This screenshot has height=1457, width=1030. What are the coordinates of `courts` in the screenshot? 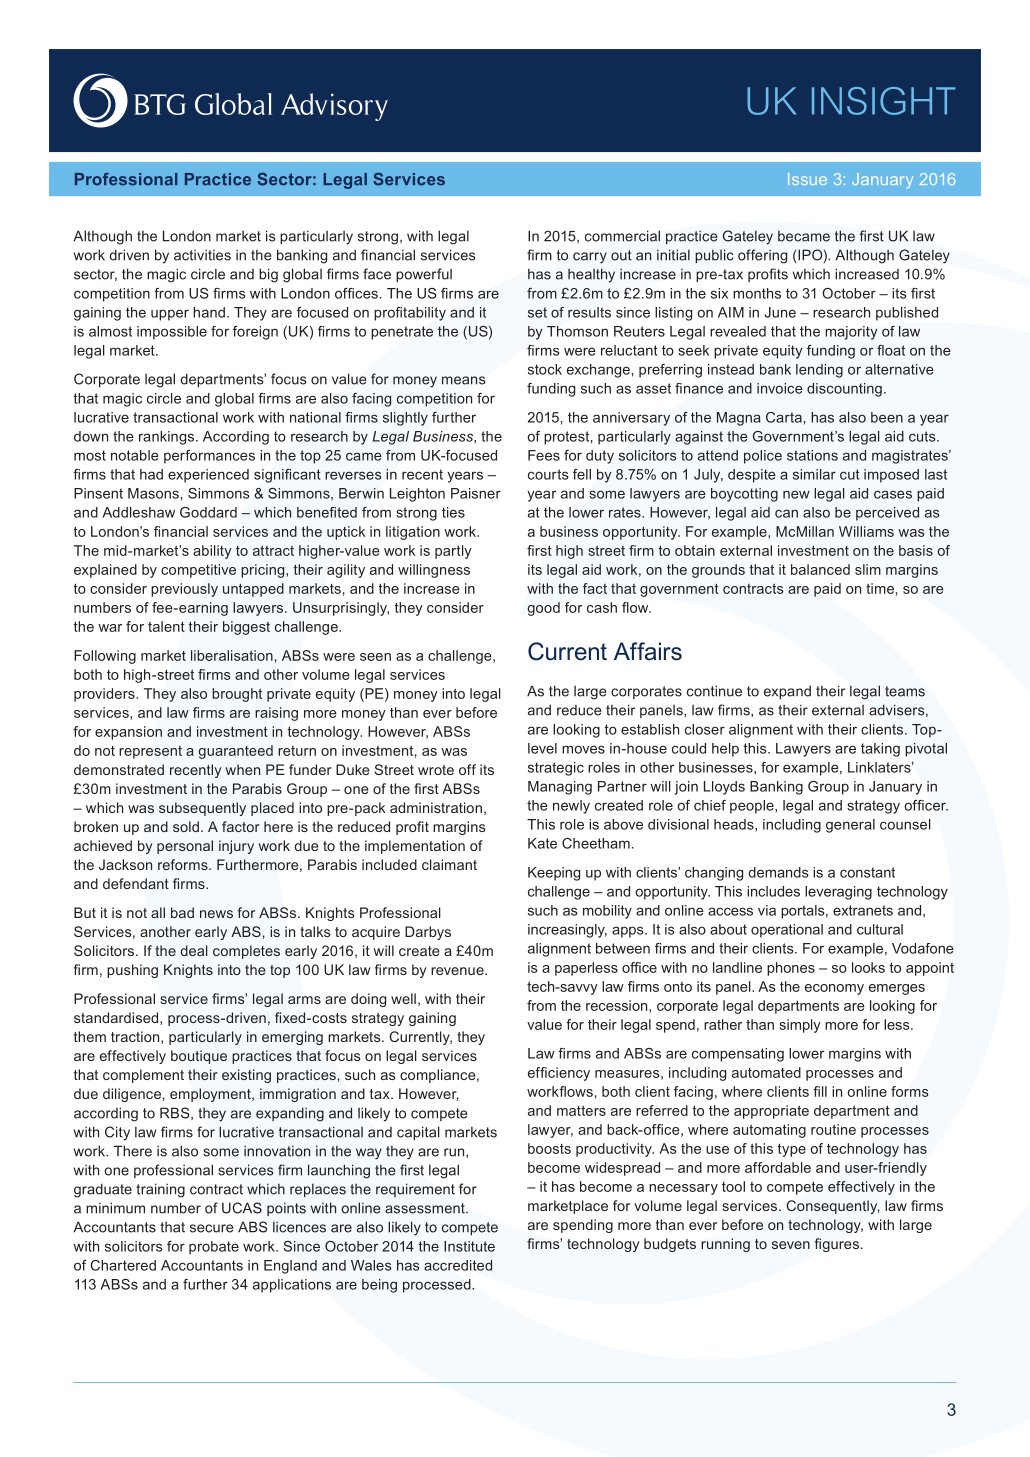 It's located at (548, 474).
